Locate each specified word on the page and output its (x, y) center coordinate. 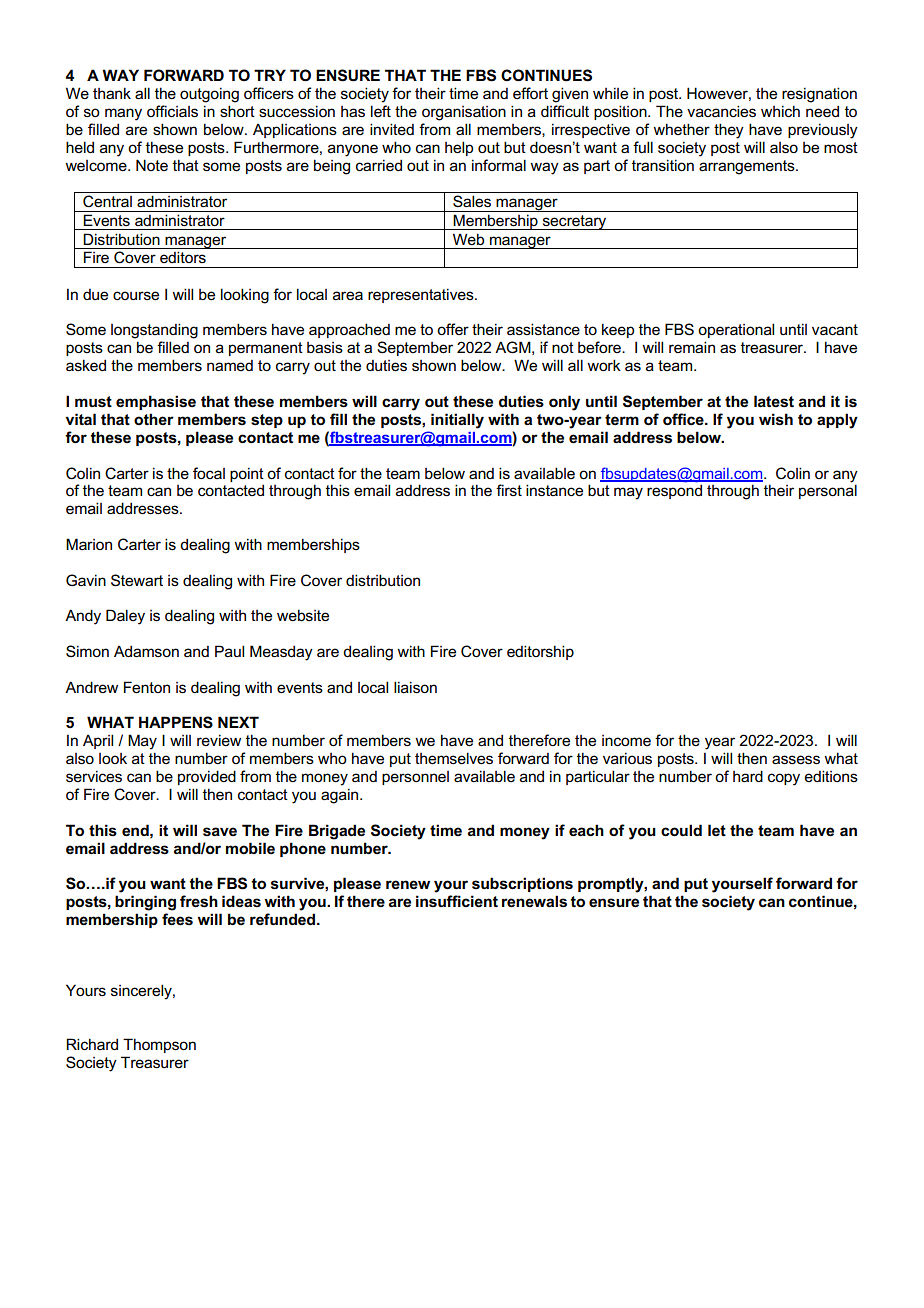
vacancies (721, 111)
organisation (464, 113)
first (509, 490)
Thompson (159, 1045)
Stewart (137, 580)
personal (828, 491)
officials (172, 111)
